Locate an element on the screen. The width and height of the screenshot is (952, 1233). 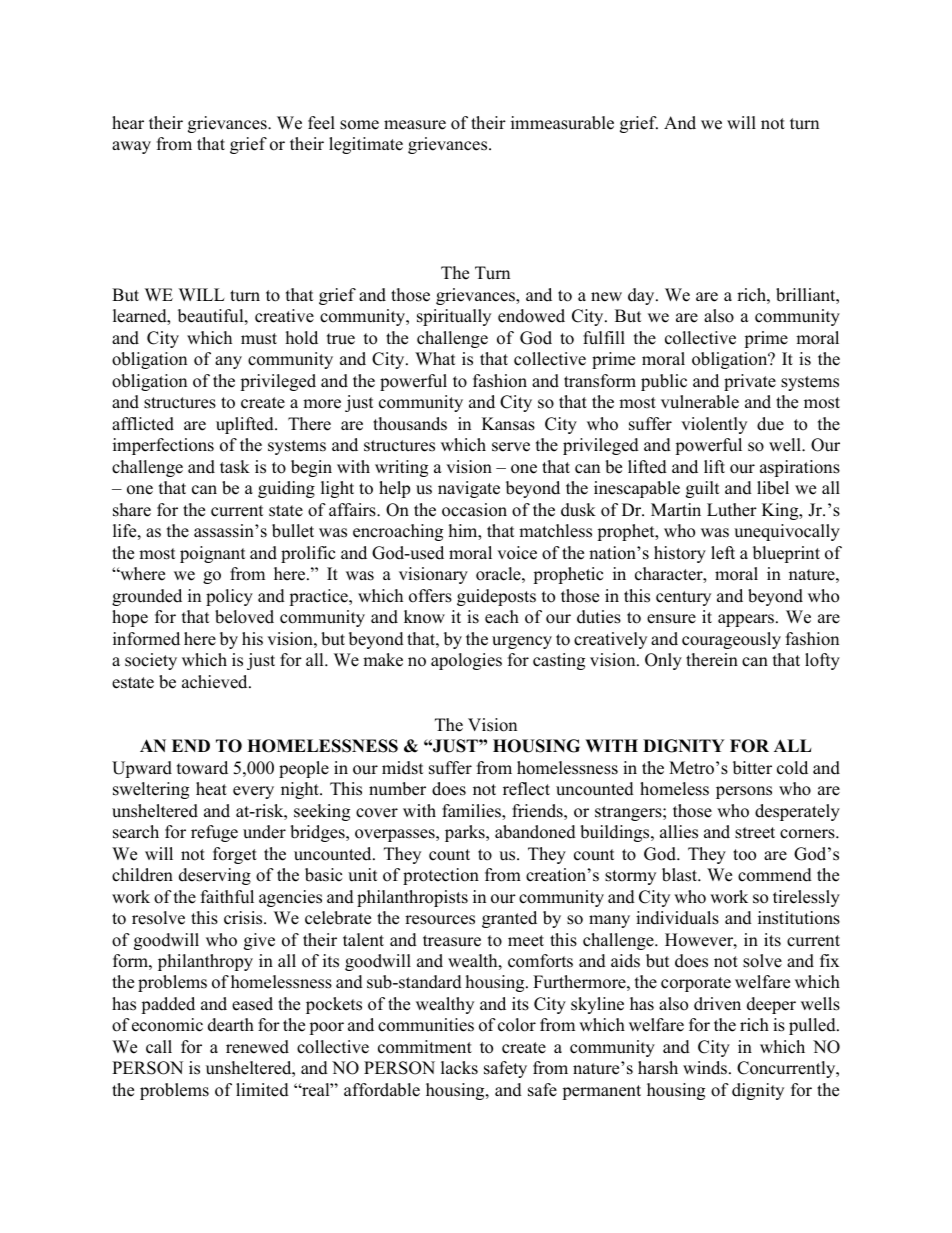
measure is located at coordinates (415, 125).
